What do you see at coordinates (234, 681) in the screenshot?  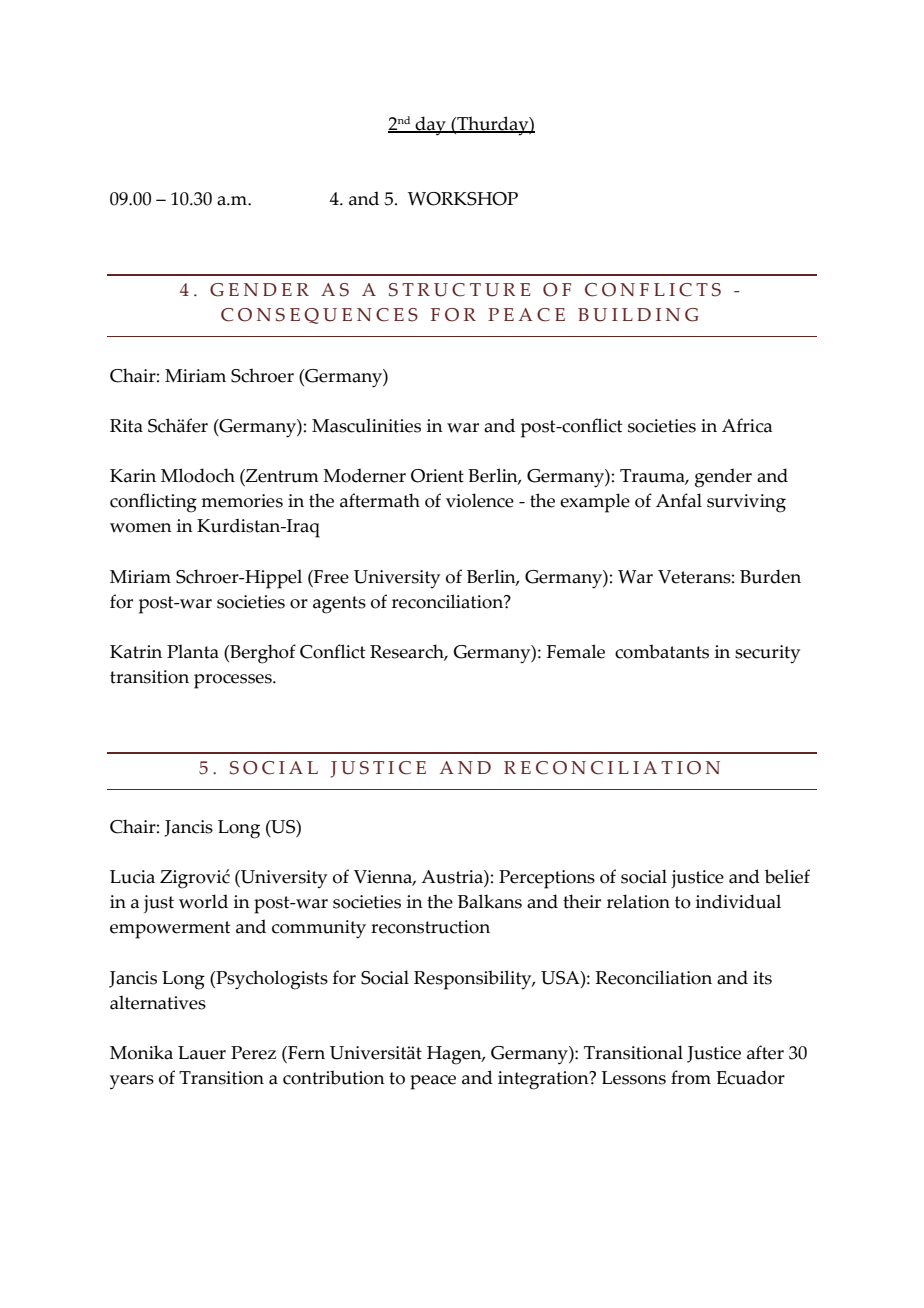 I see `processes` at bounding box center [234, 681].
